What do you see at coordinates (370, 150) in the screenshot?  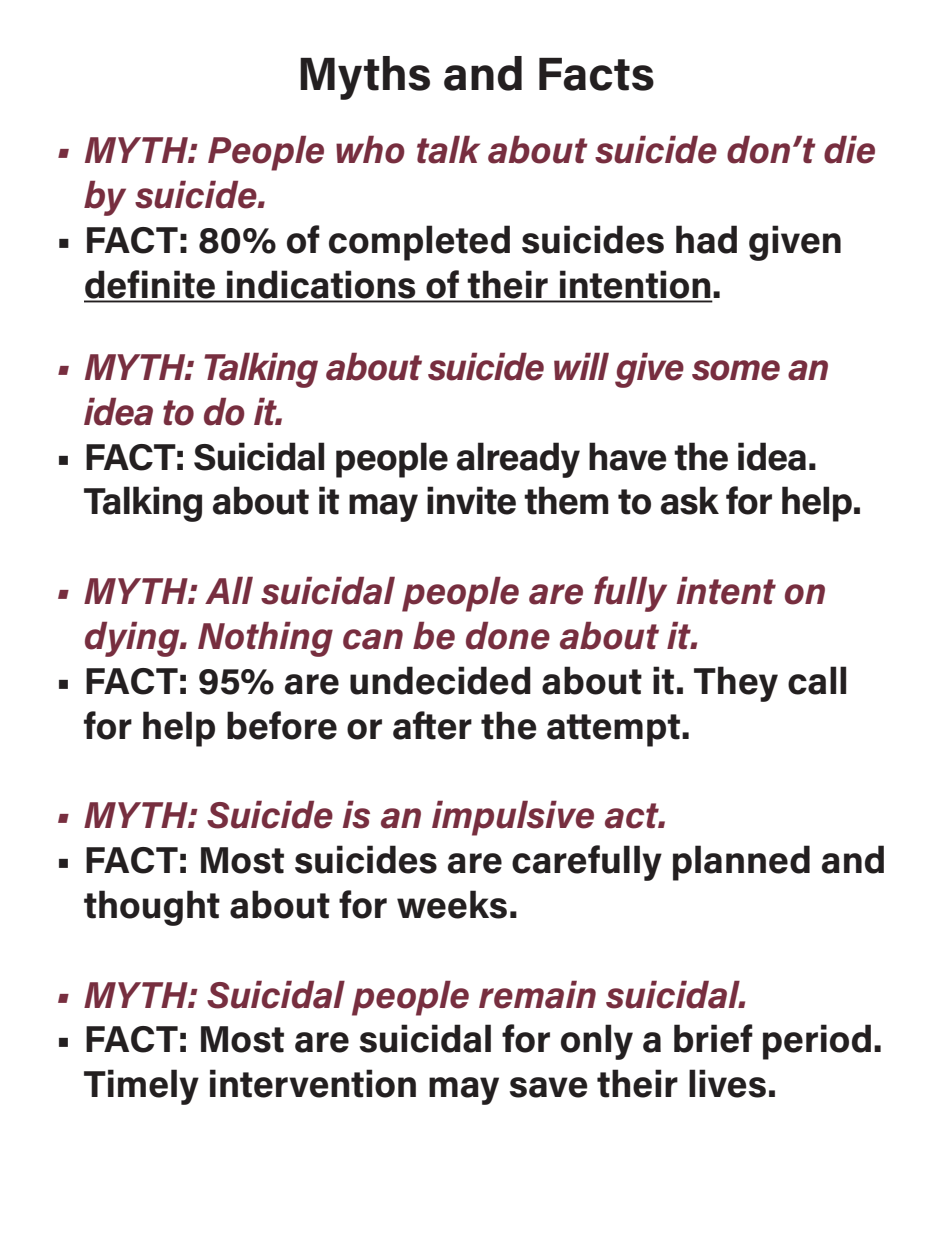 I see `who` at bounding box center [370, 150].
